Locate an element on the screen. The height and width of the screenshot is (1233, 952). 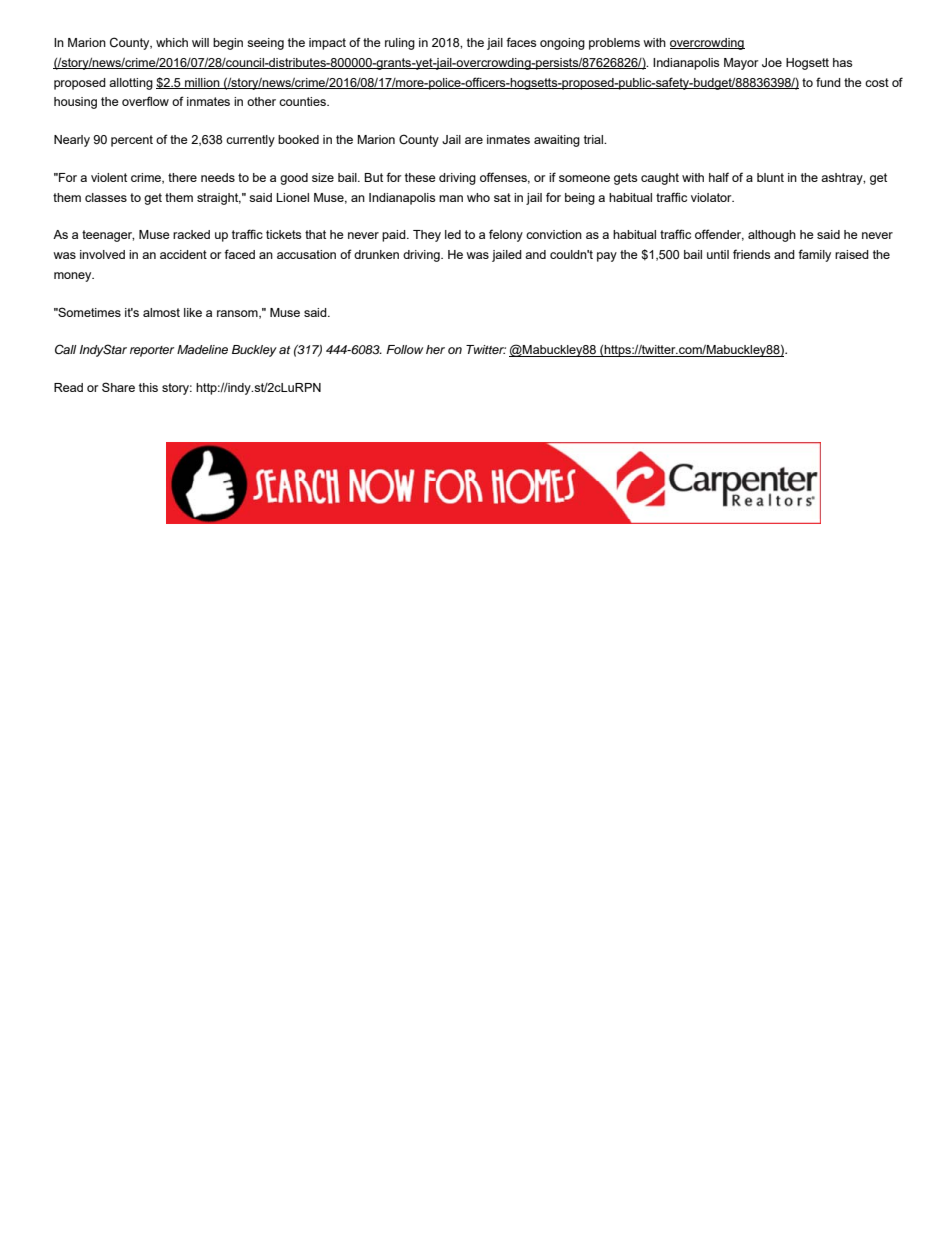
awaiting is located at coordinates (557, 141).
